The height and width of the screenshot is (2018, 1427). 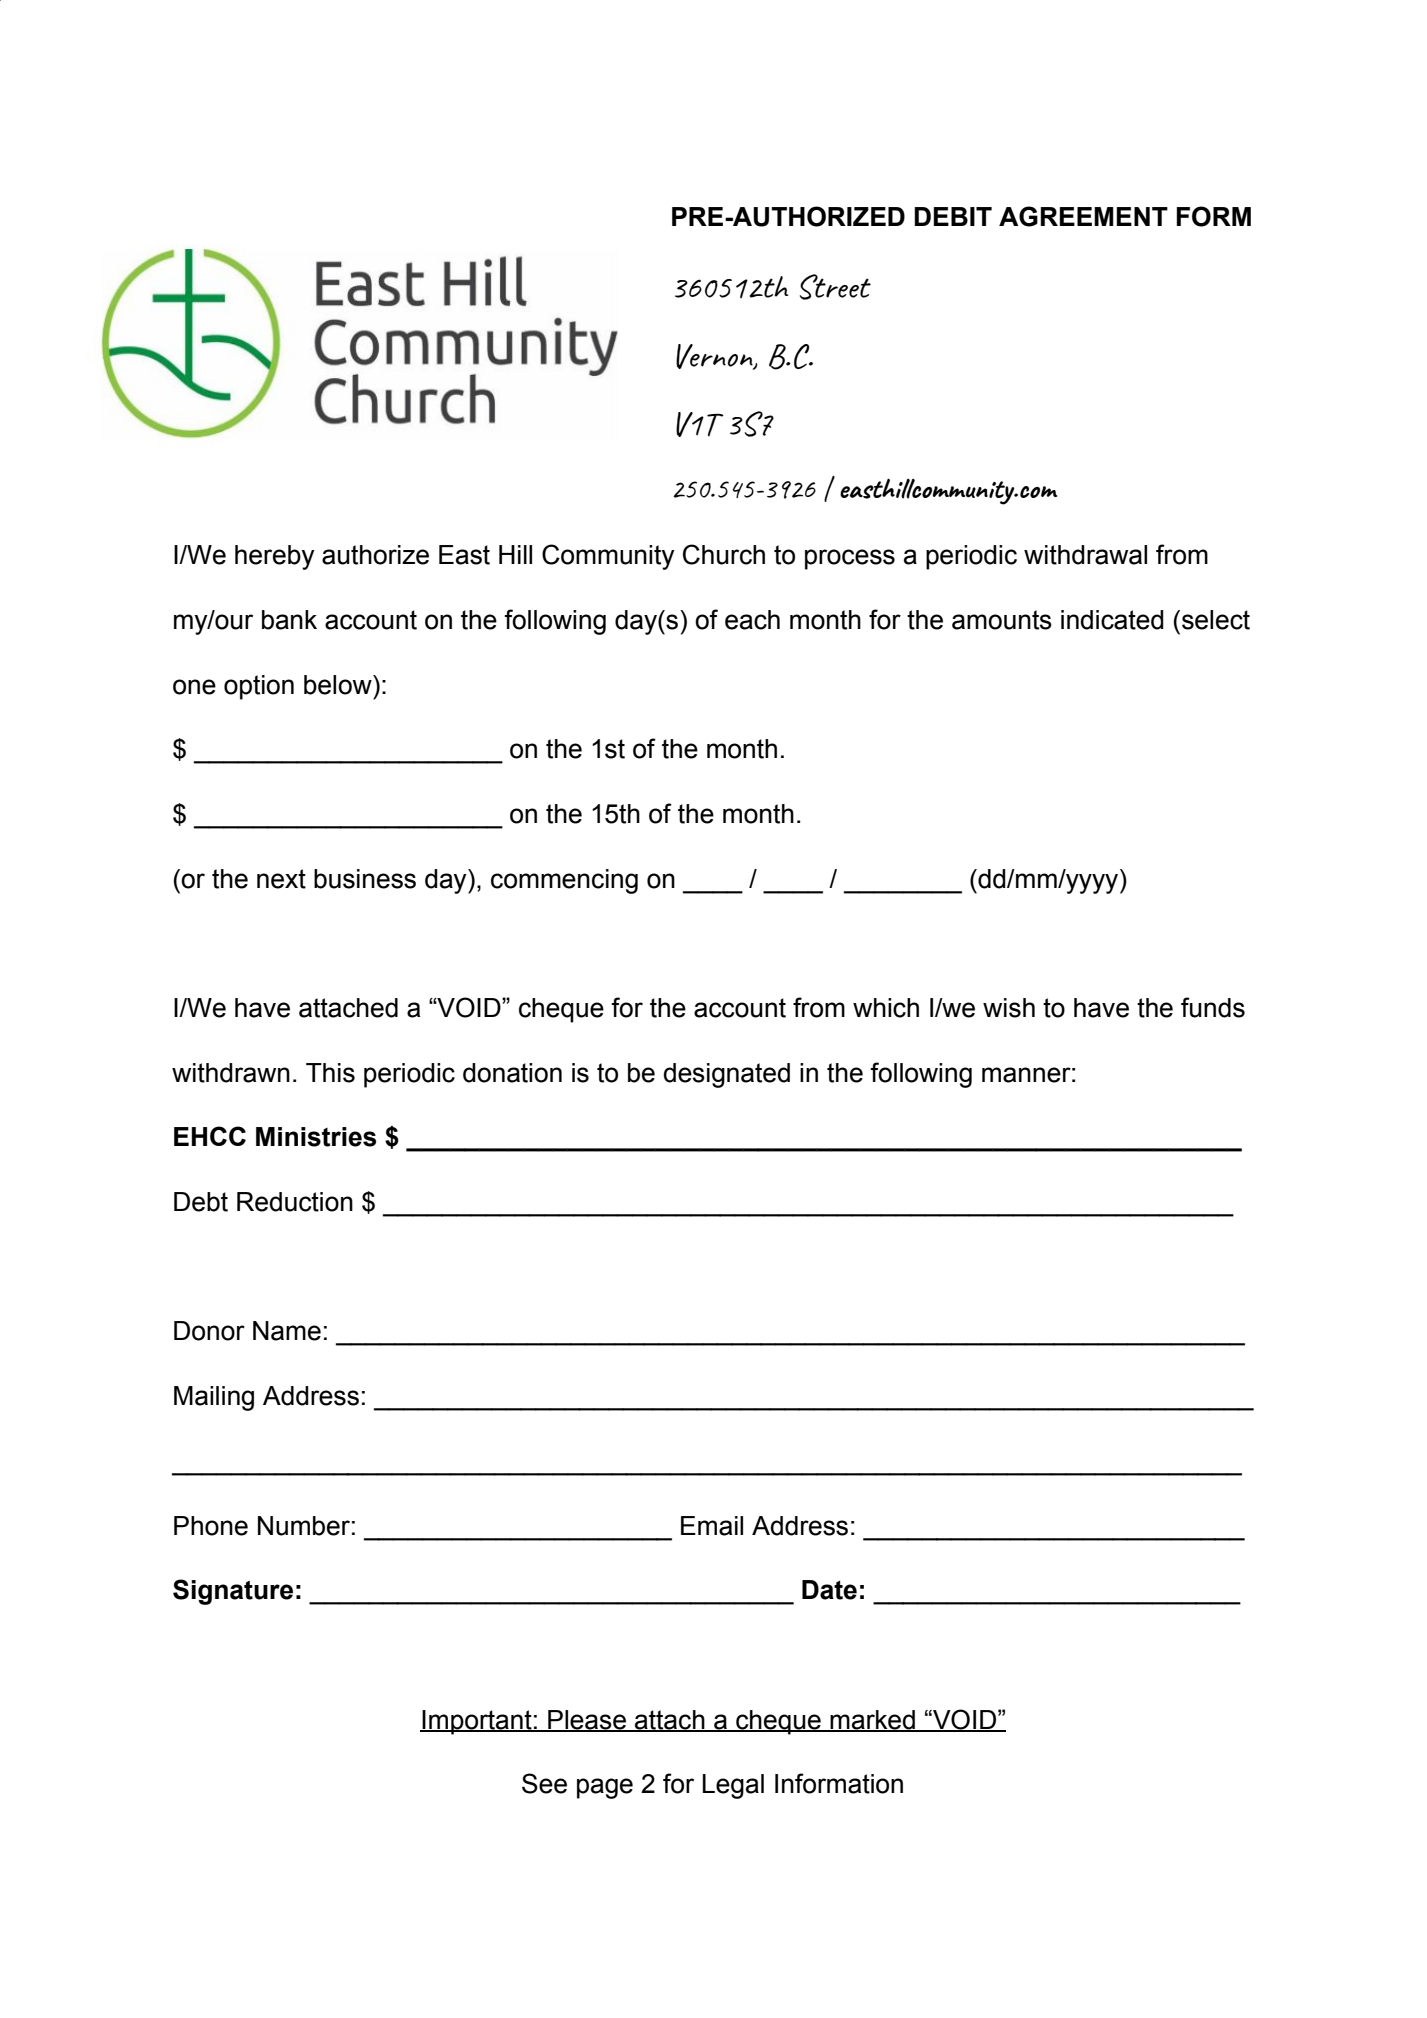 I want to click on indicated, so click(x=1112, y=620).
